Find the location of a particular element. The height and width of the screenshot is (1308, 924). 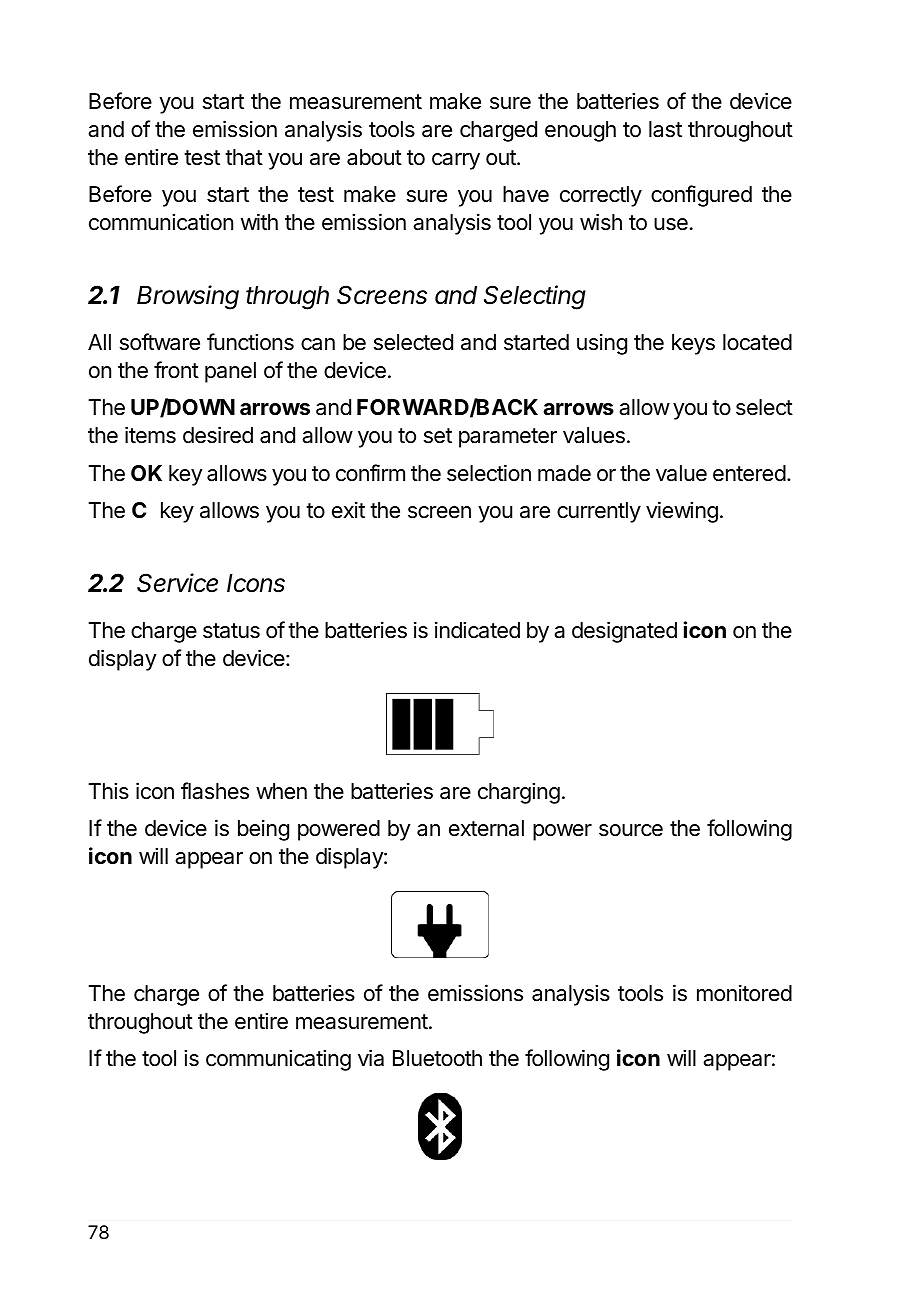

last is located at coordinates (665, 129).
